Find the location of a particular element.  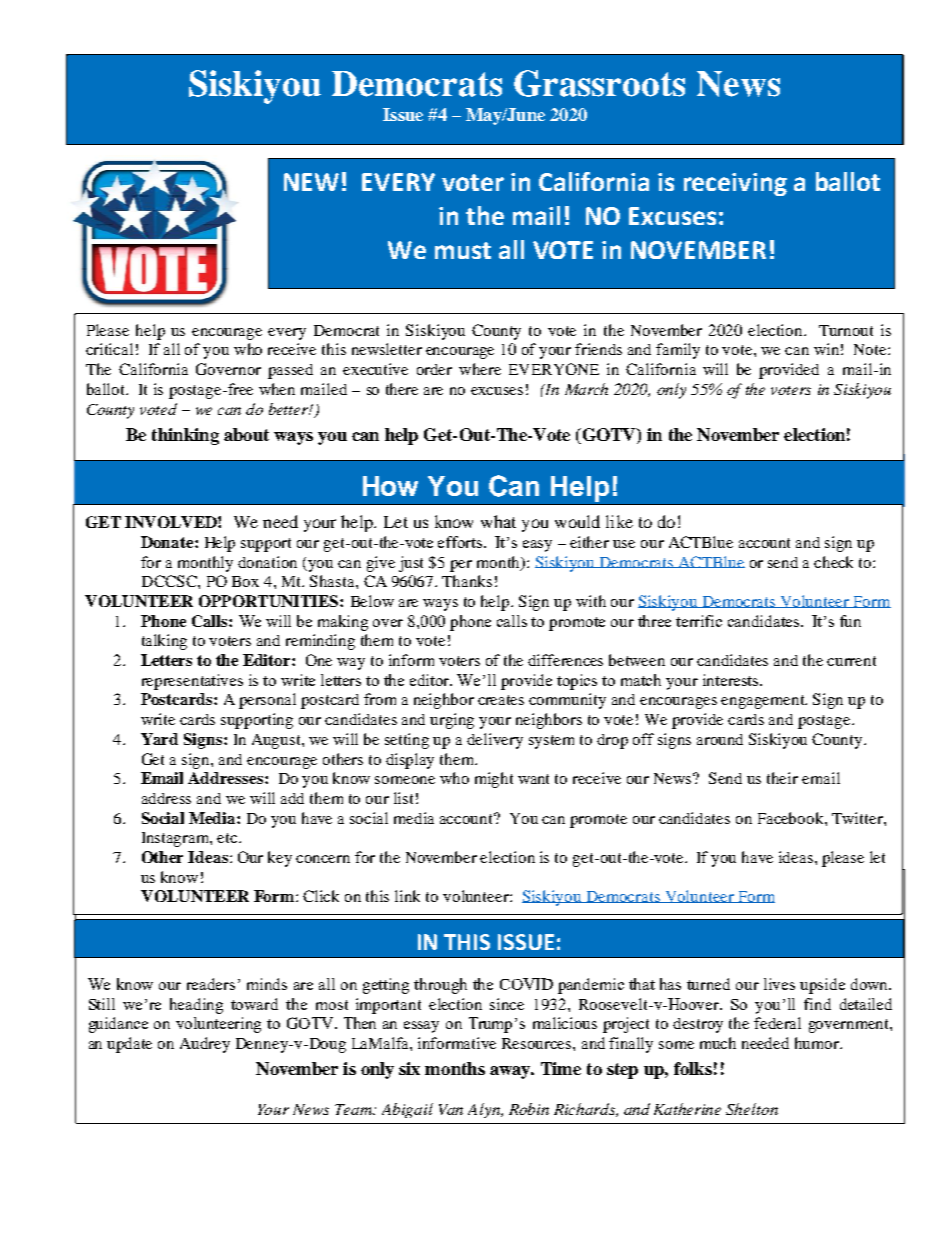

Yard is located at coordinates (159, 739).
